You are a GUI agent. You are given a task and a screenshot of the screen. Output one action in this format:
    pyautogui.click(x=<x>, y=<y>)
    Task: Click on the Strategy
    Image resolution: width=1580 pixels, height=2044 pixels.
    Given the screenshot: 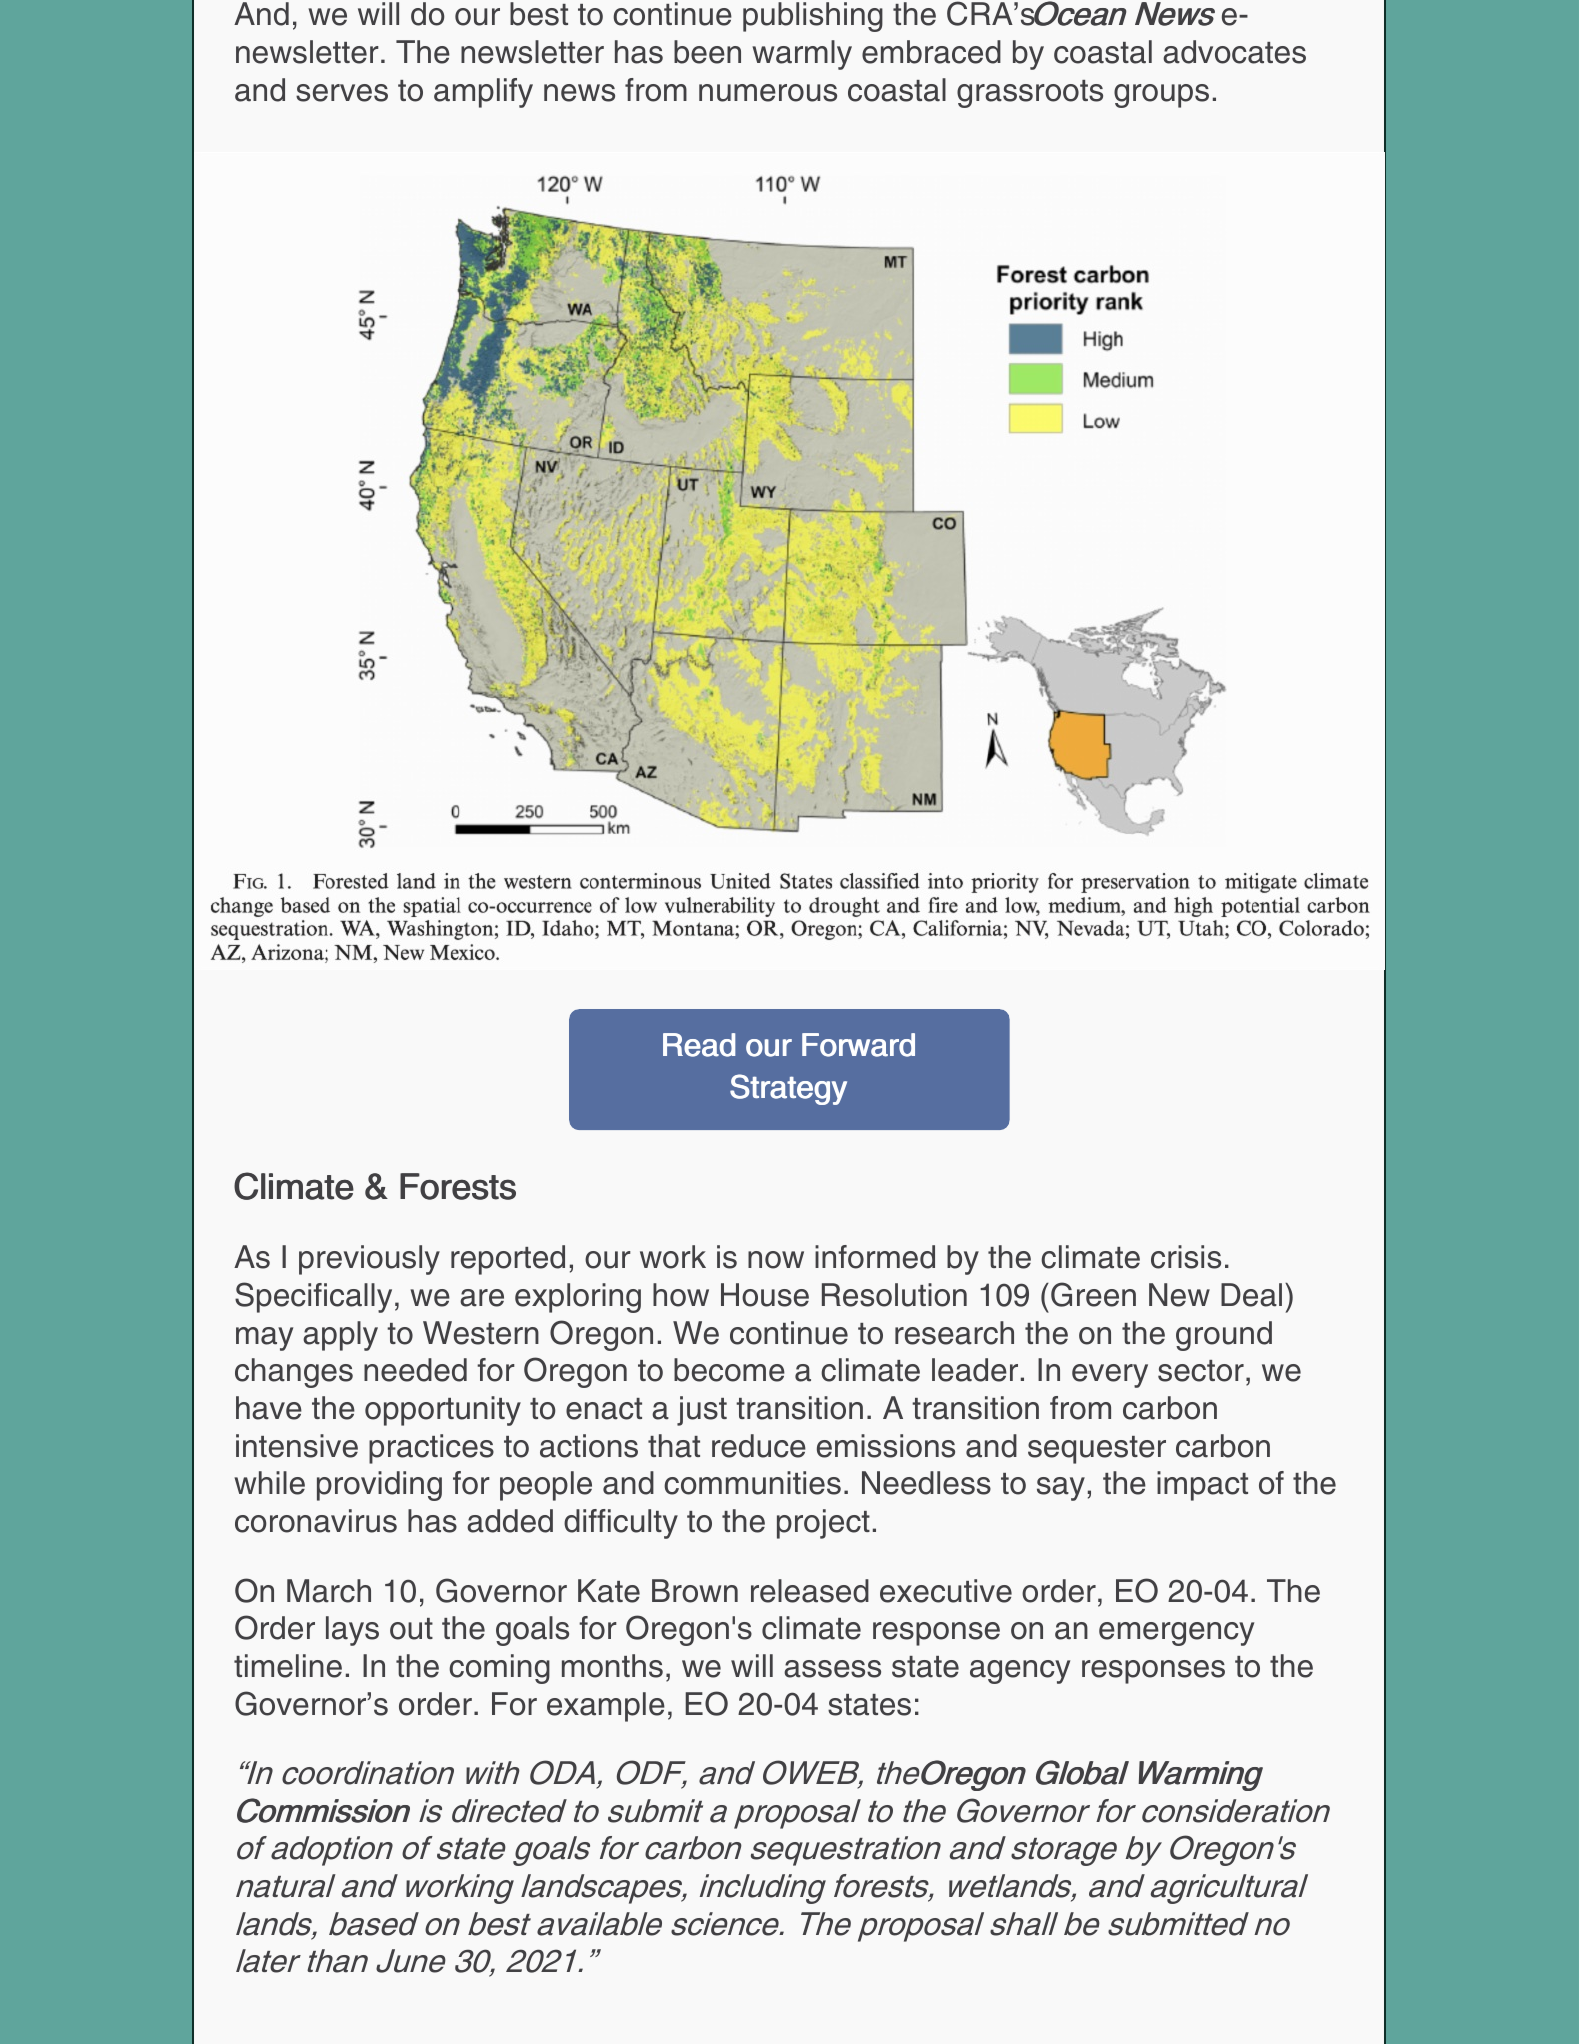 What is the action you would take?
    pyautogui.click(x=788, y=1089)
